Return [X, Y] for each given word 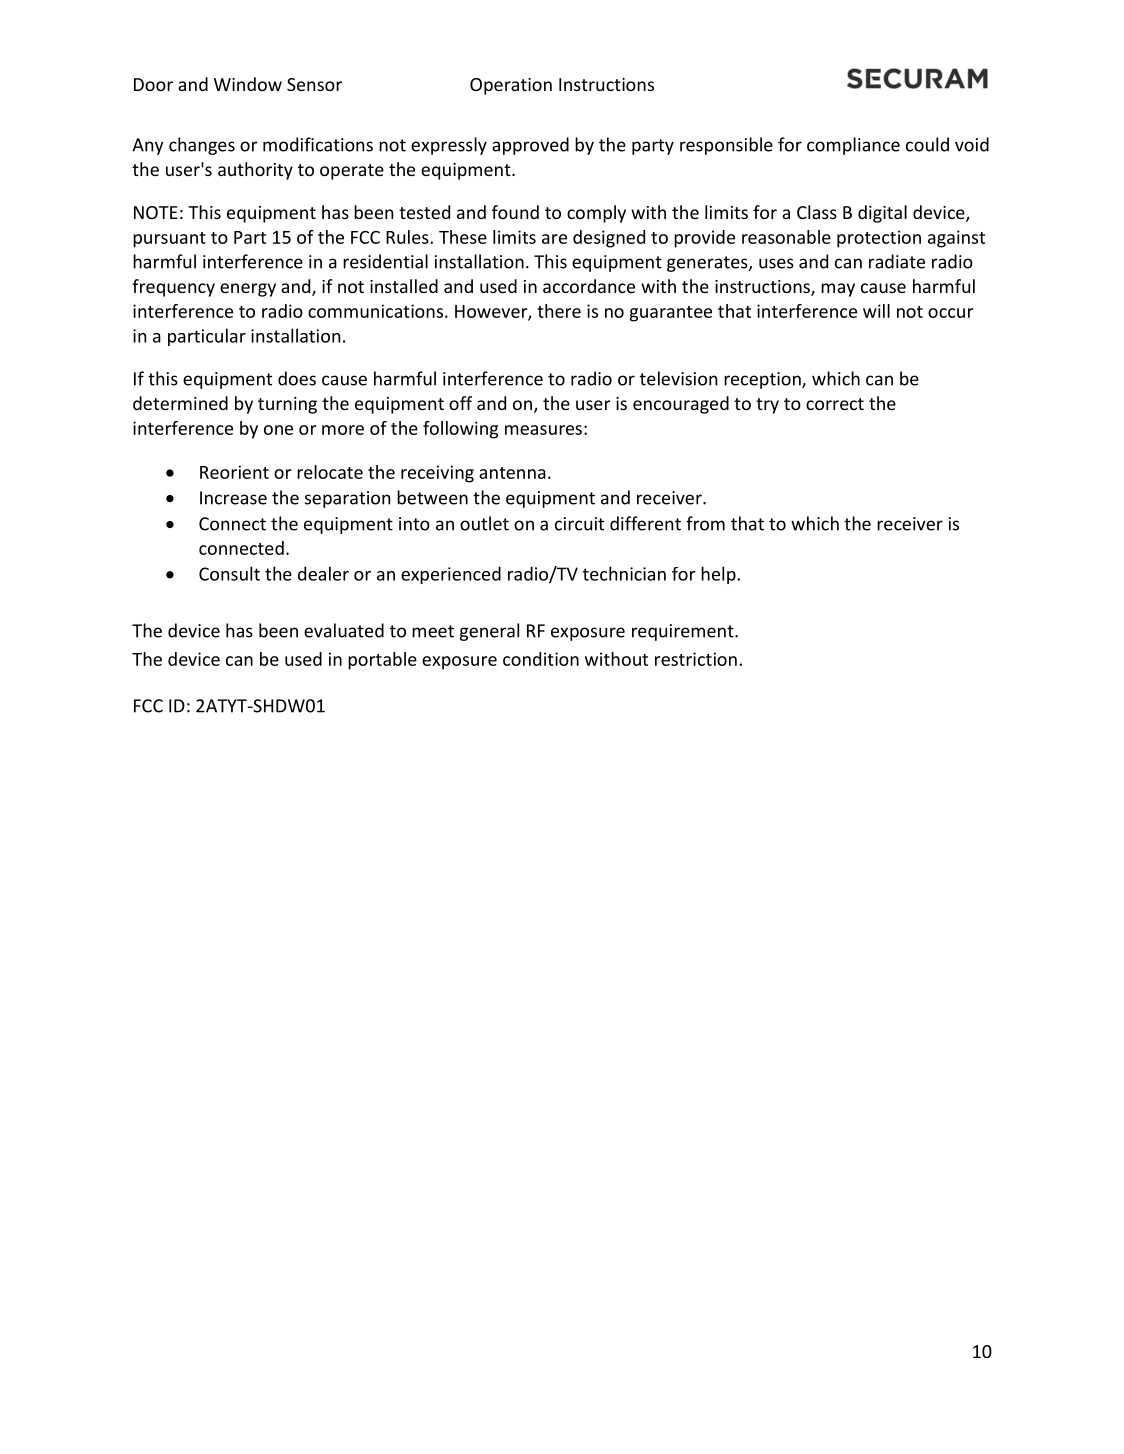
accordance [589, 286]
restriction [696, 659]
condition [541, 659]
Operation [511, 86]
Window [248, 84]
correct [835, 404]
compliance [853, 146]
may [838, 290]
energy [248, 290]
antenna [512, 473]
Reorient [234, 472]
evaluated [344, 630]
